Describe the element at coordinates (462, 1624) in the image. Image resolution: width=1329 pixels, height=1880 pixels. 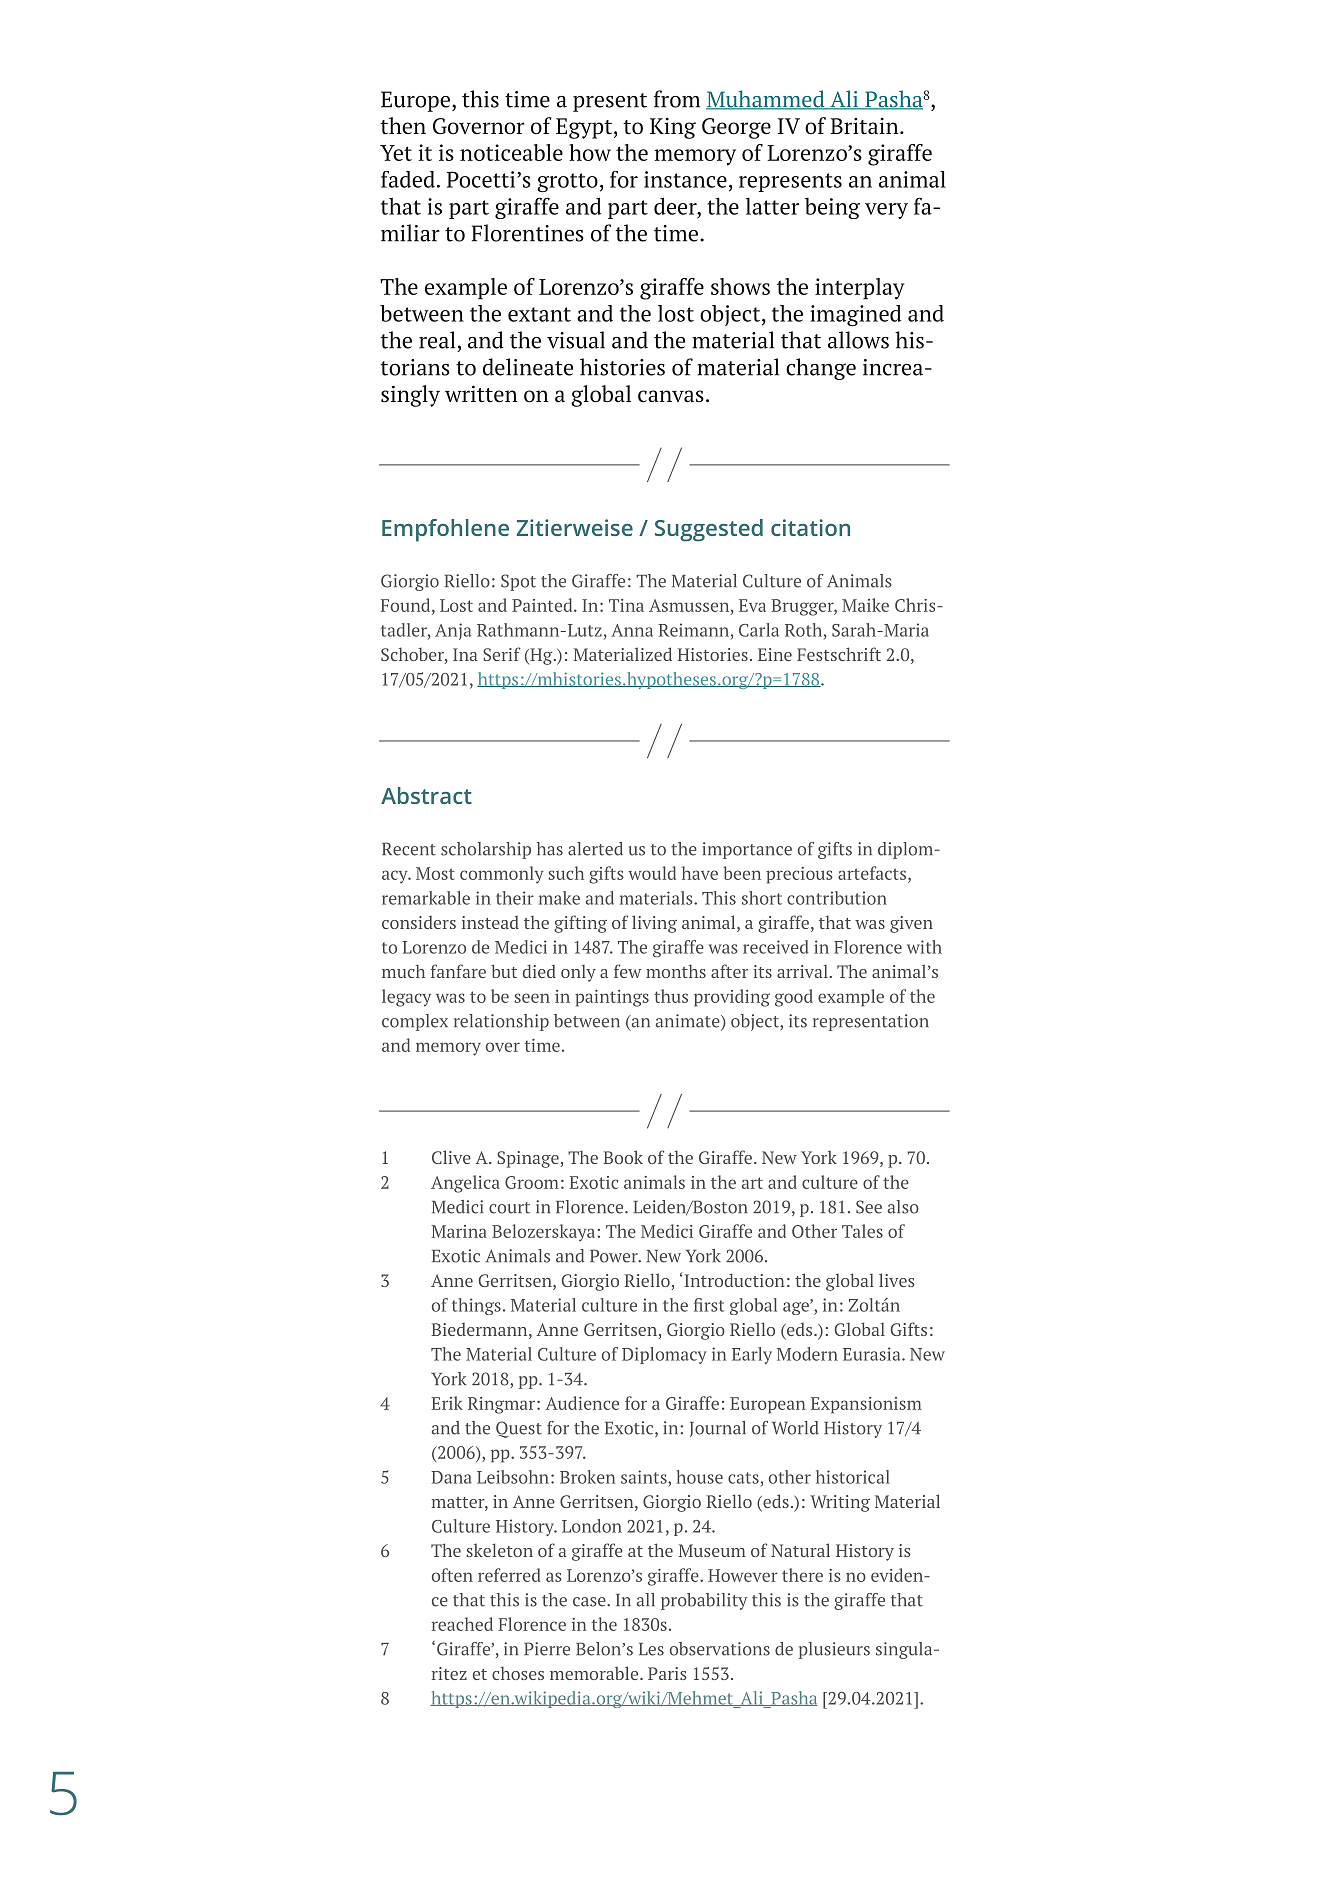
I see `reached` at that location.
